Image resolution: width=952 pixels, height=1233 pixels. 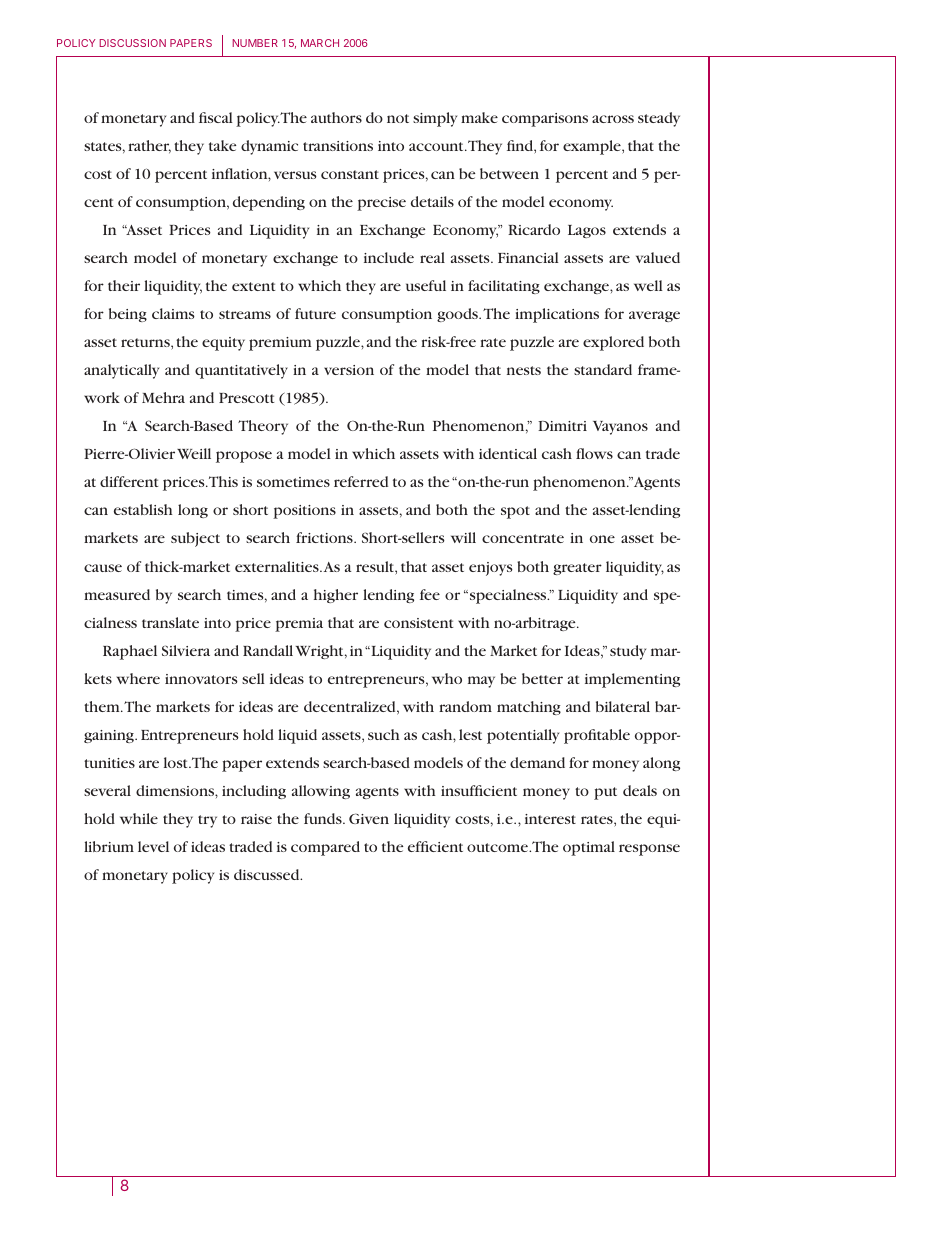 I want to click on referred, so click(x=361, y=481).
